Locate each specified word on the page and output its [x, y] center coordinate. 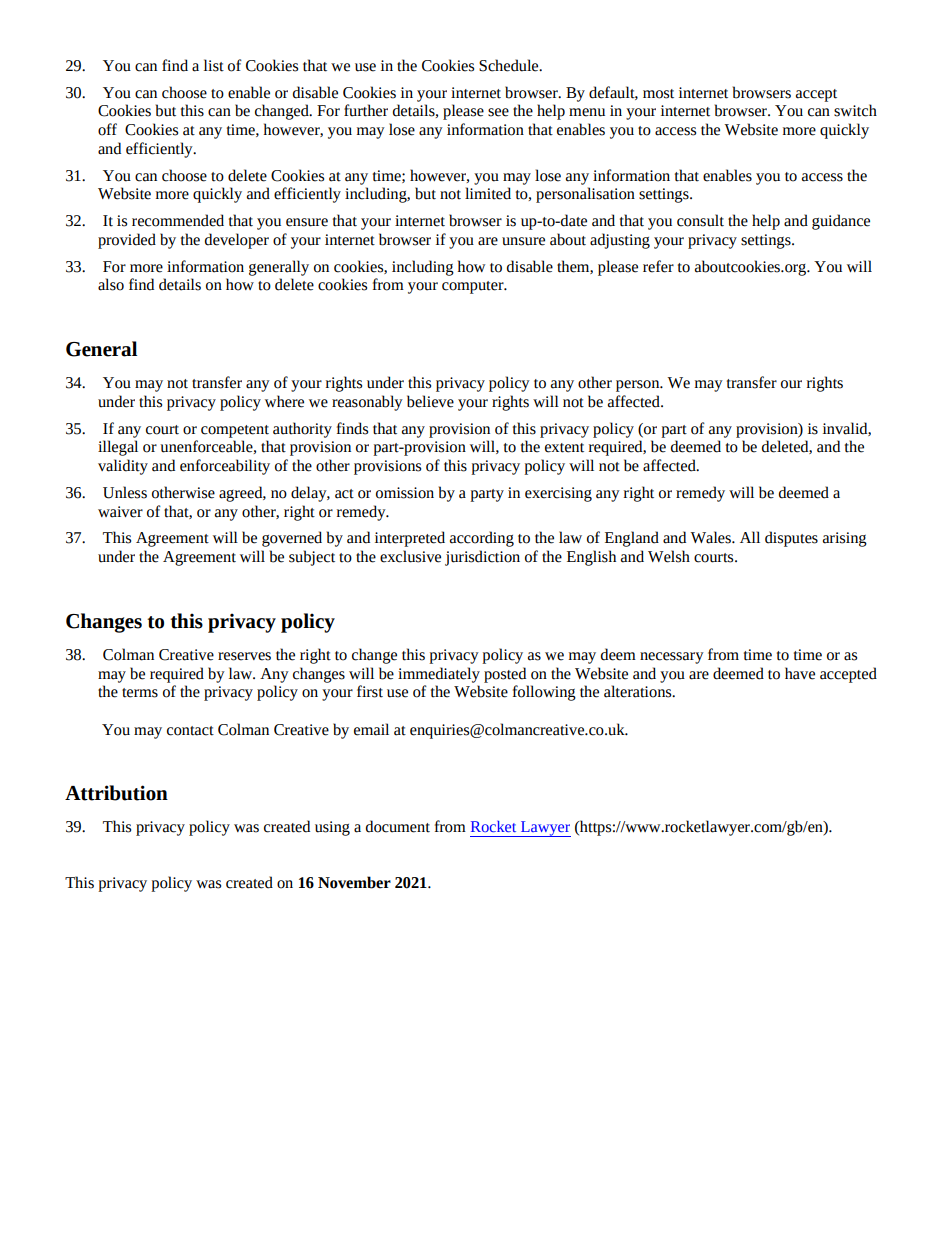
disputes [791, 539]
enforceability [225, 467]
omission [405, 493]
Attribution [116, 793]
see [498, 112]
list [214, 65]
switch [855, 110]
